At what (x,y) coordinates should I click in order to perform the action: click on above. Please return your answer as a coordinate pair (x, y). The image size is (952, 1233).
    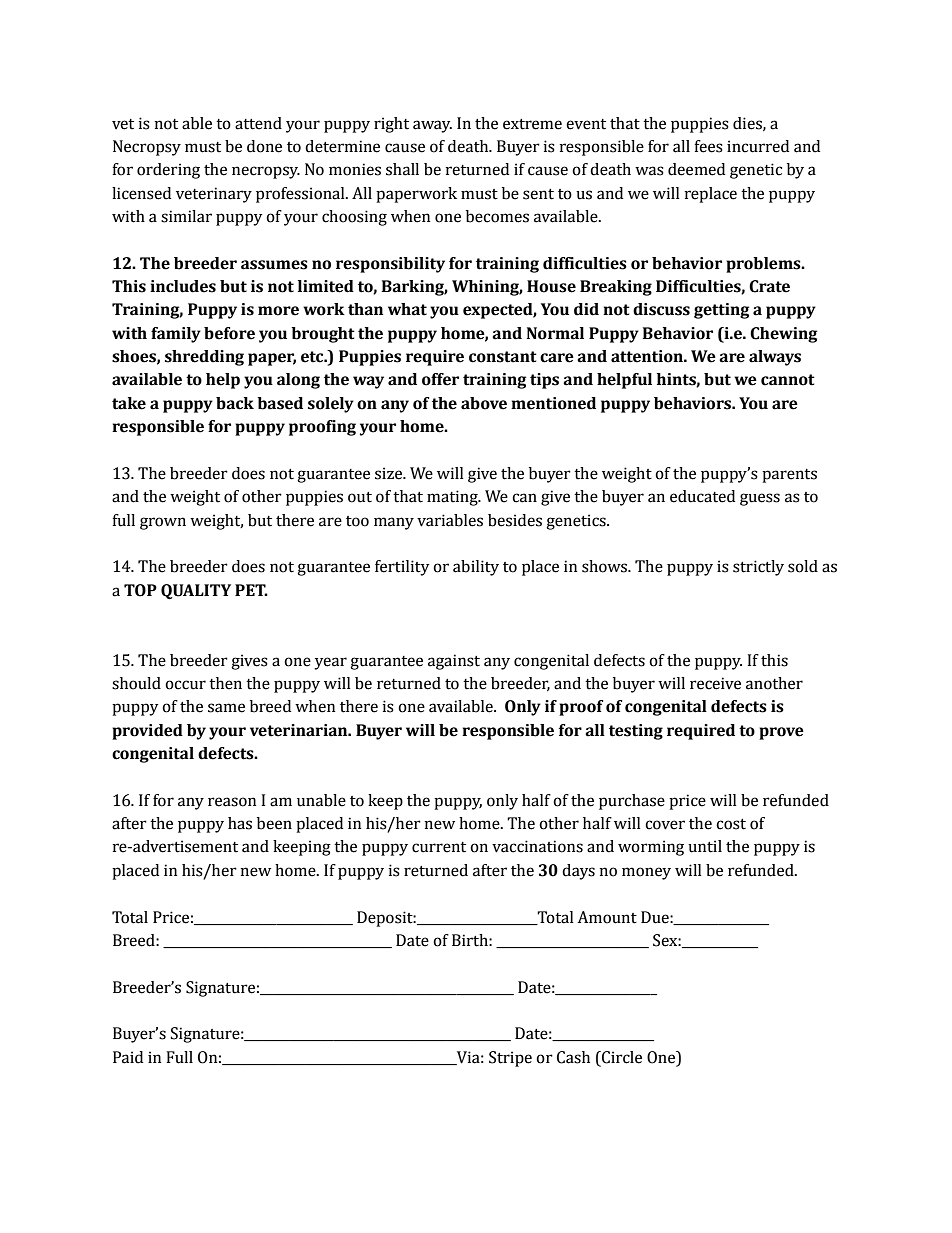
    Looking at the image, I should click on (484, 403).
